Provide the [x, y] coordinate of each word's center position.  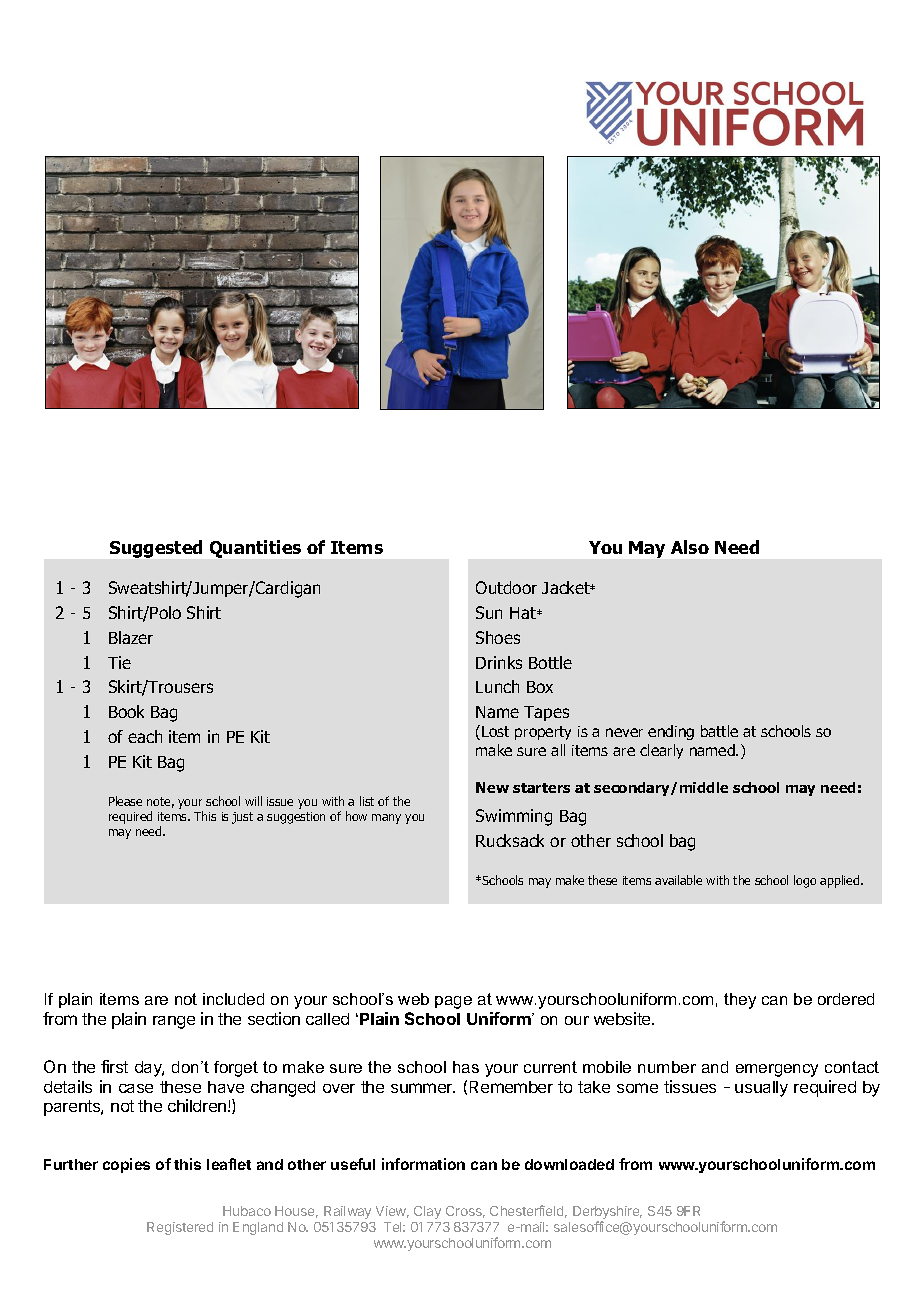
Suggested [156, 549]
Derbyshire [607, 1214]
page [453, 1002]
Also [690, 547]
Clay [427, 1212]
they [740, 1001]
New [492, 787]
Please [125, 801]
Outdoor [506, 587]
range [174, 1022]
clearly [661, 751]
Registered [180, 1228]
